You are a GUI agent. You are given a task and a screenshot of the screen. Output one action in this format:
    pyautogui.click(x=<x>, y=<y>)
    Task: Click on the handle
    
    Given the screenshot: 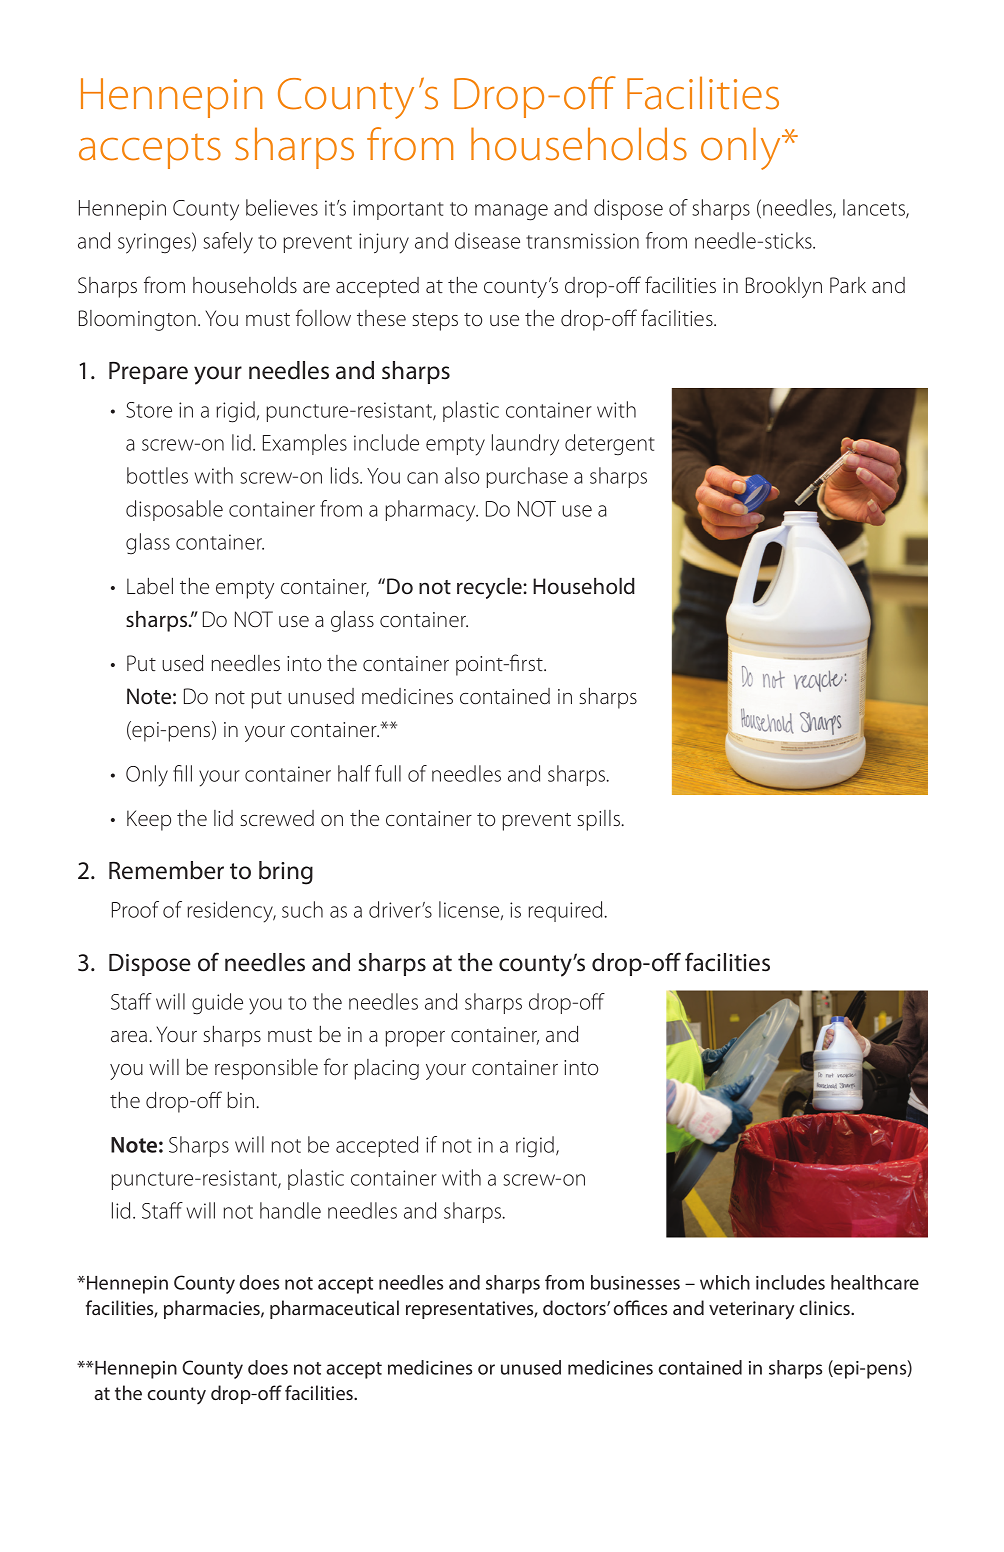 What is the action you would take?
    pyautogui.click(x=290, y=1210)
